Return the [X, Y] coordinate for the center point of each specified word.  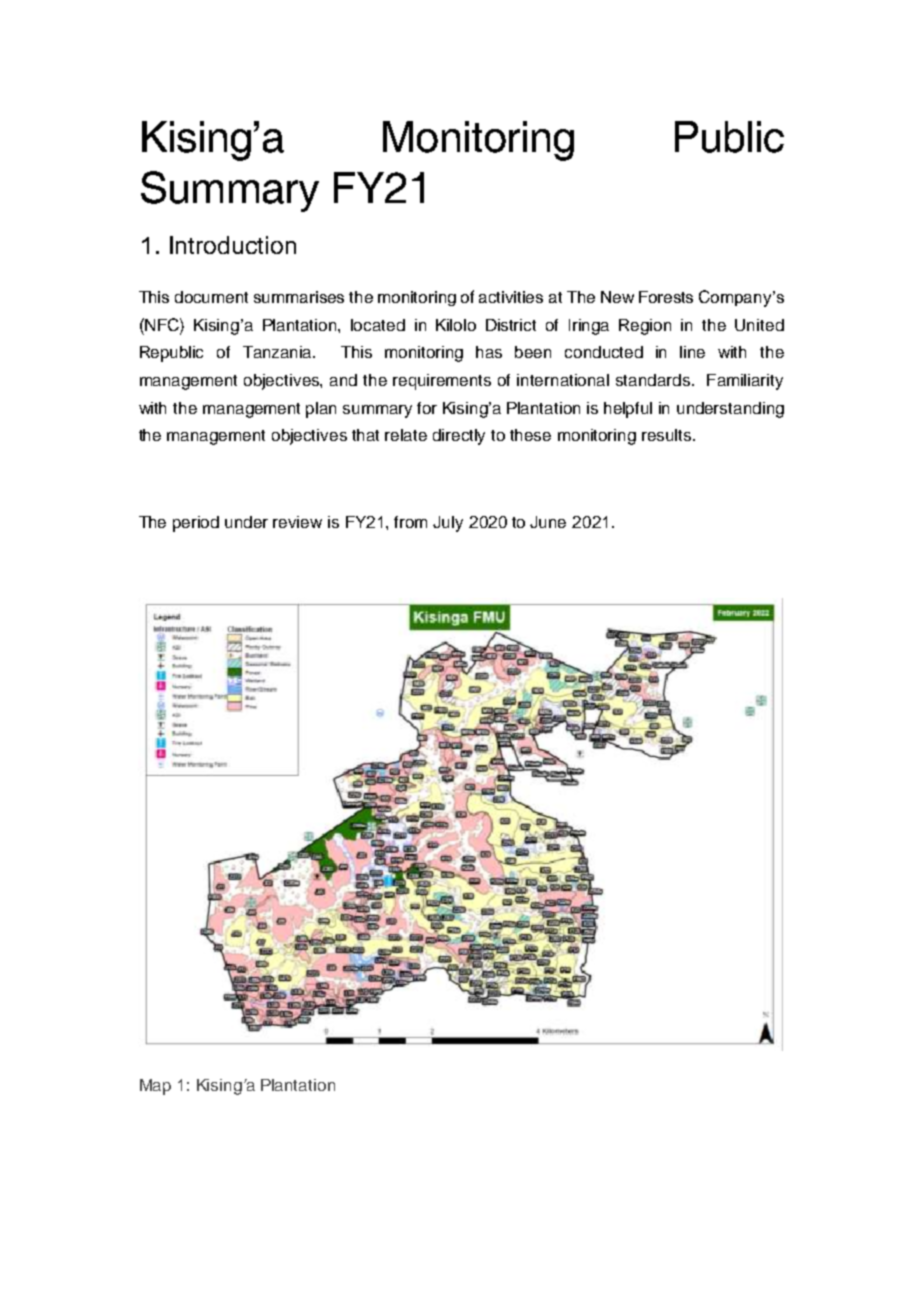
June [548, 522]
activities [511, 297]
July [448, 524]
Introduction [233, 245]
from [410, 522]
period [196, 524]
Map [155, 1087]
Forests [666, 297]
